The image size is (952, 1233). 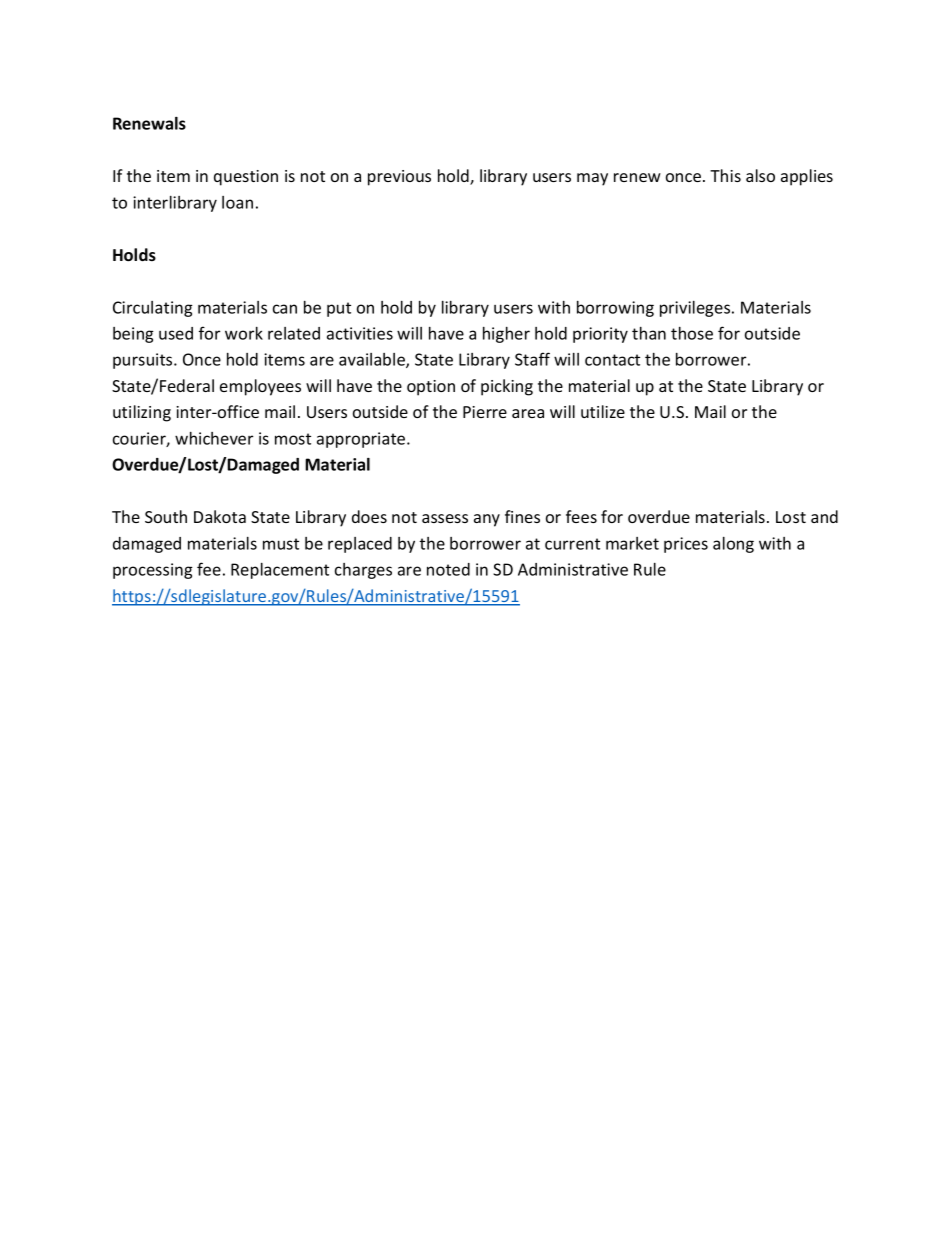 What do you see at coordinates (725, 175) in the page?
I see `This` at bounding box center [725, 175].
